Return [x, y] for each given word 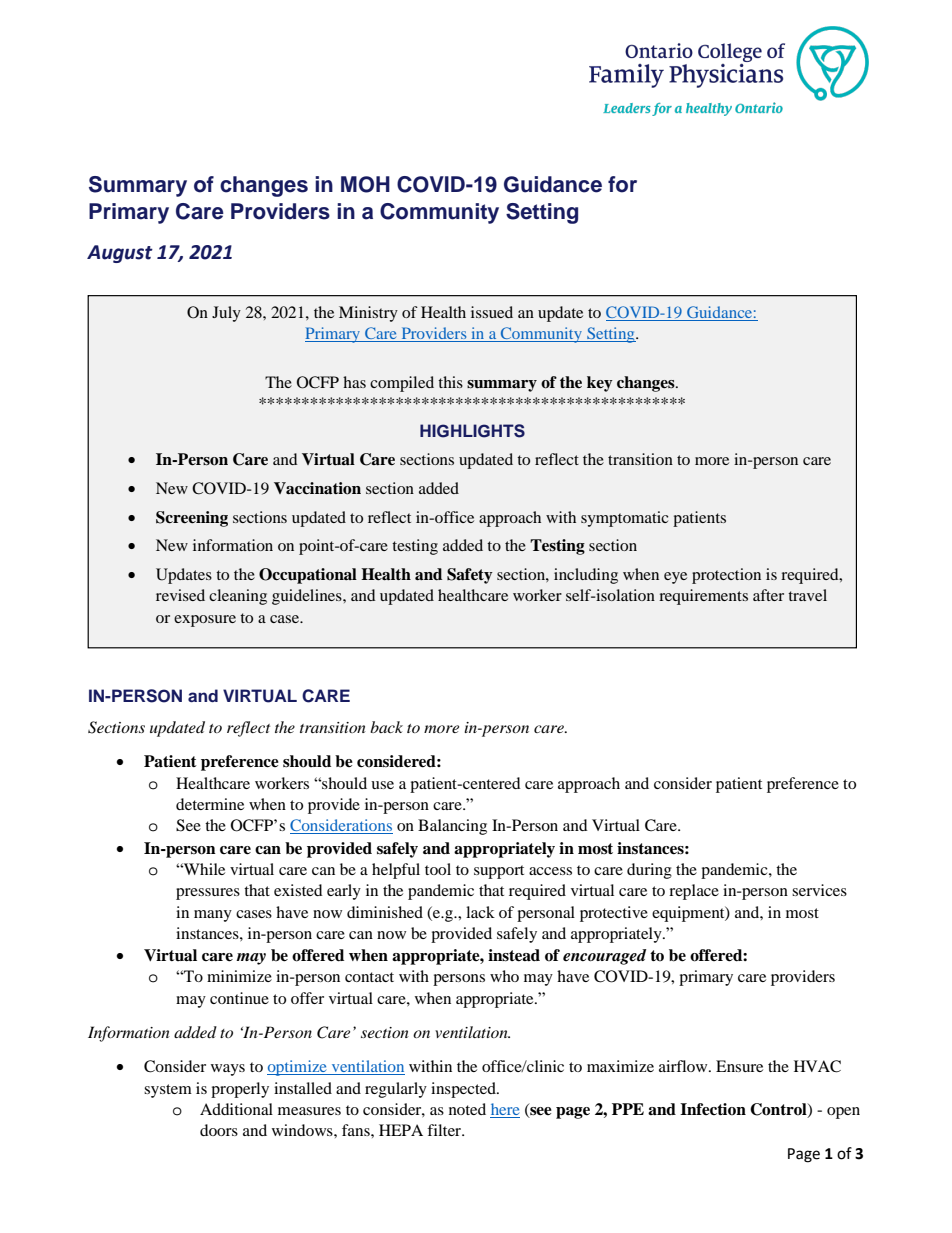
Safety [470, 576]
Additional [236, 1109]
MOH [365, 184]
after [768, 595]
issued [492, 312]
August [120, 254]
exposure [205, 621]
